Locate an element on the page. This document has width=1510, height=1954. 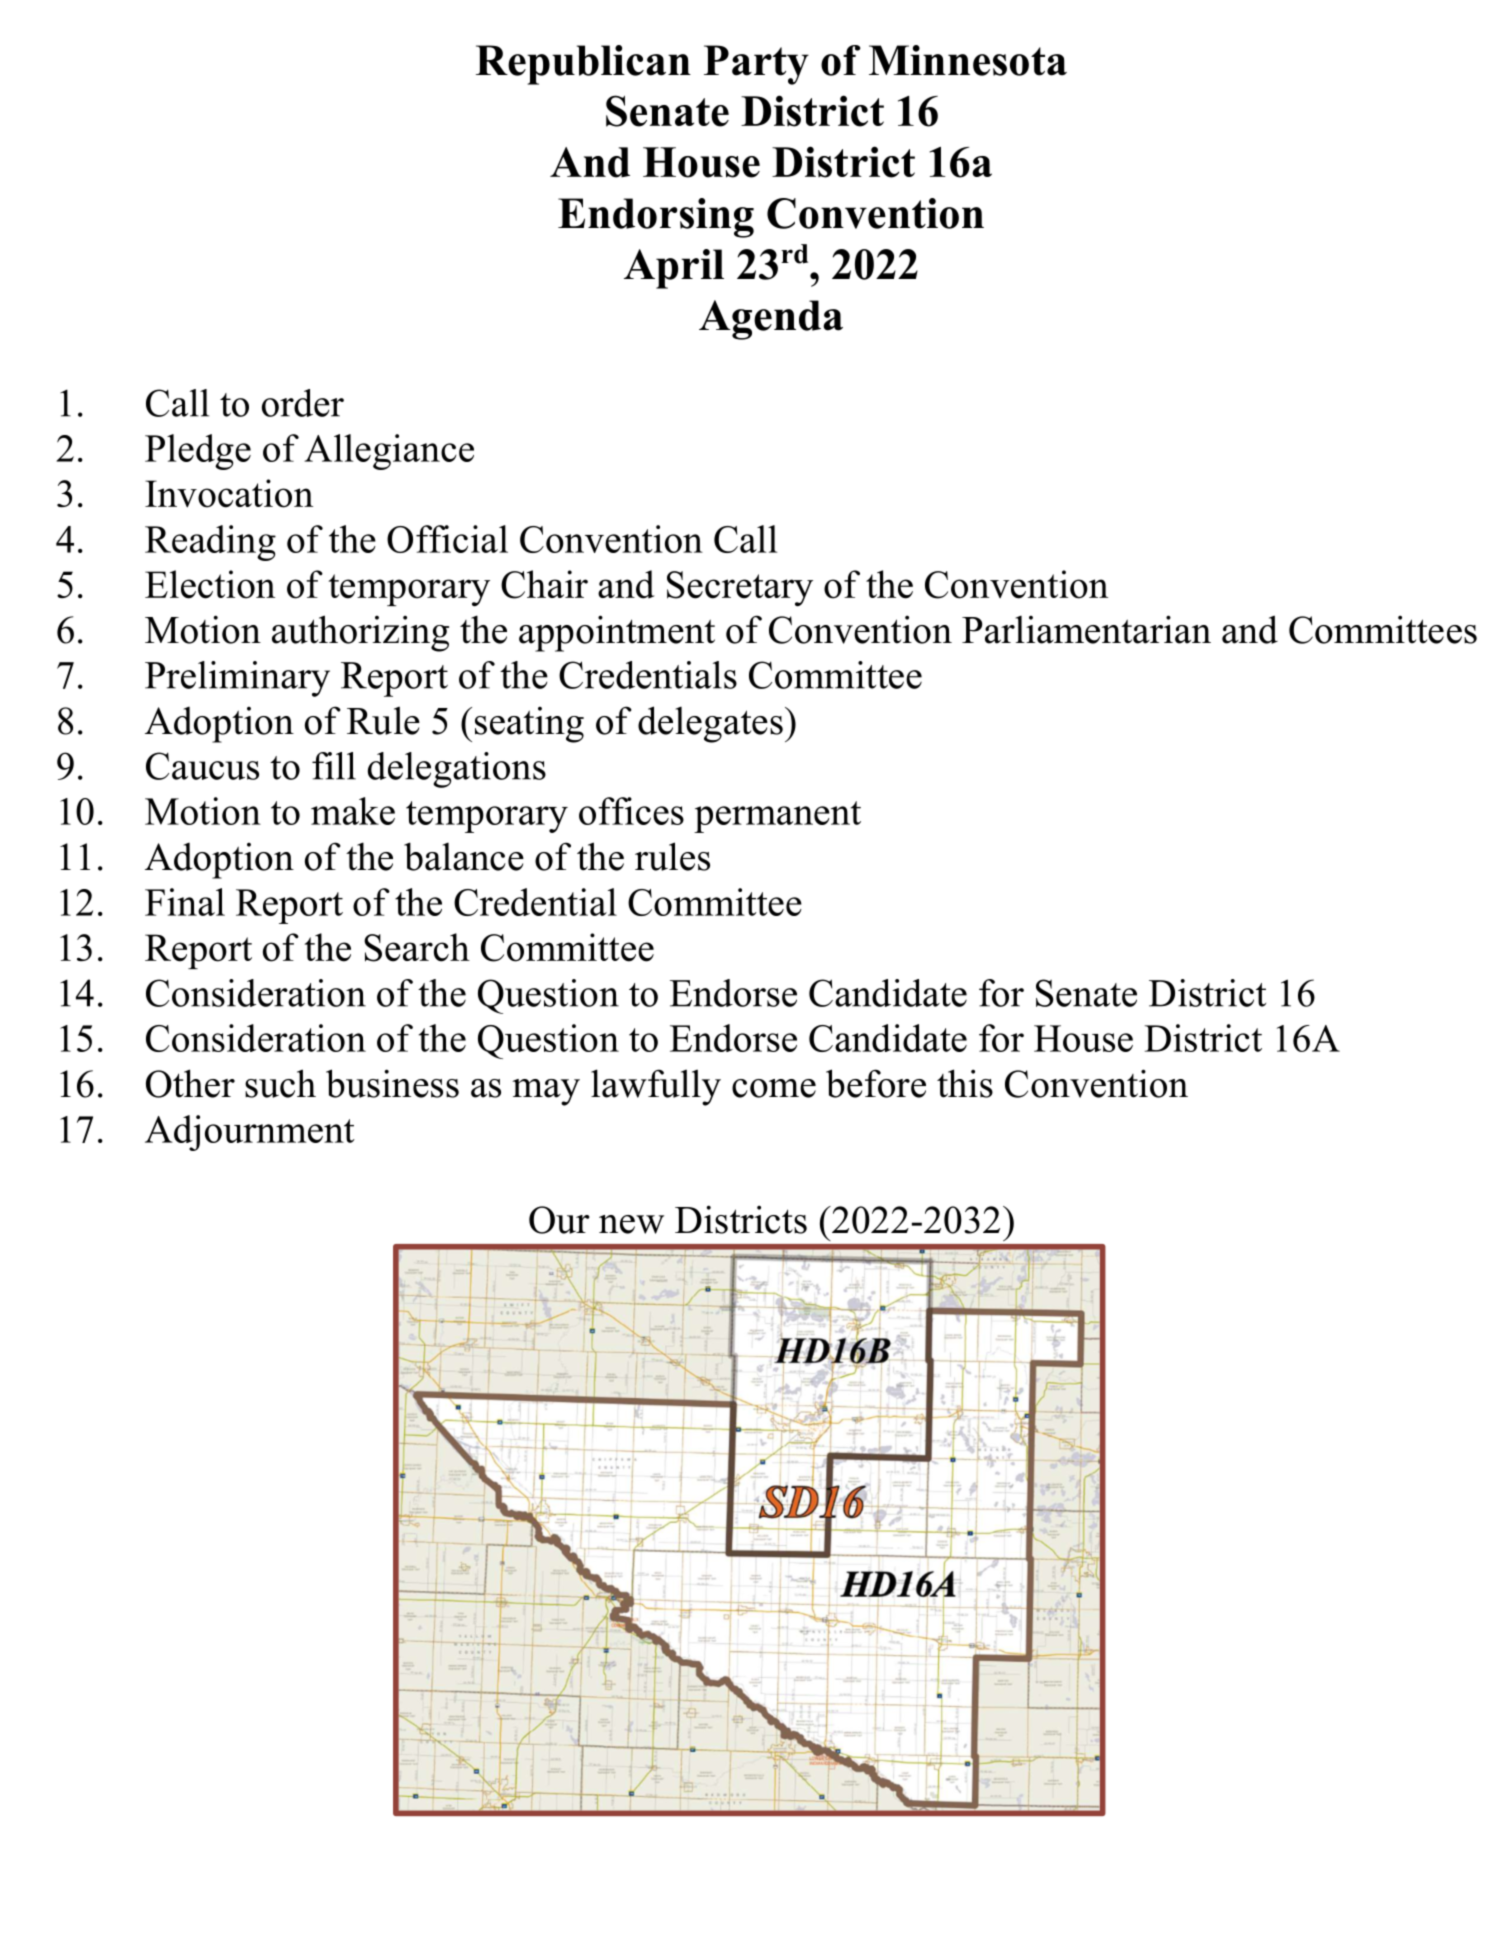
Adjournment is located at coordinates (250, 1133).
